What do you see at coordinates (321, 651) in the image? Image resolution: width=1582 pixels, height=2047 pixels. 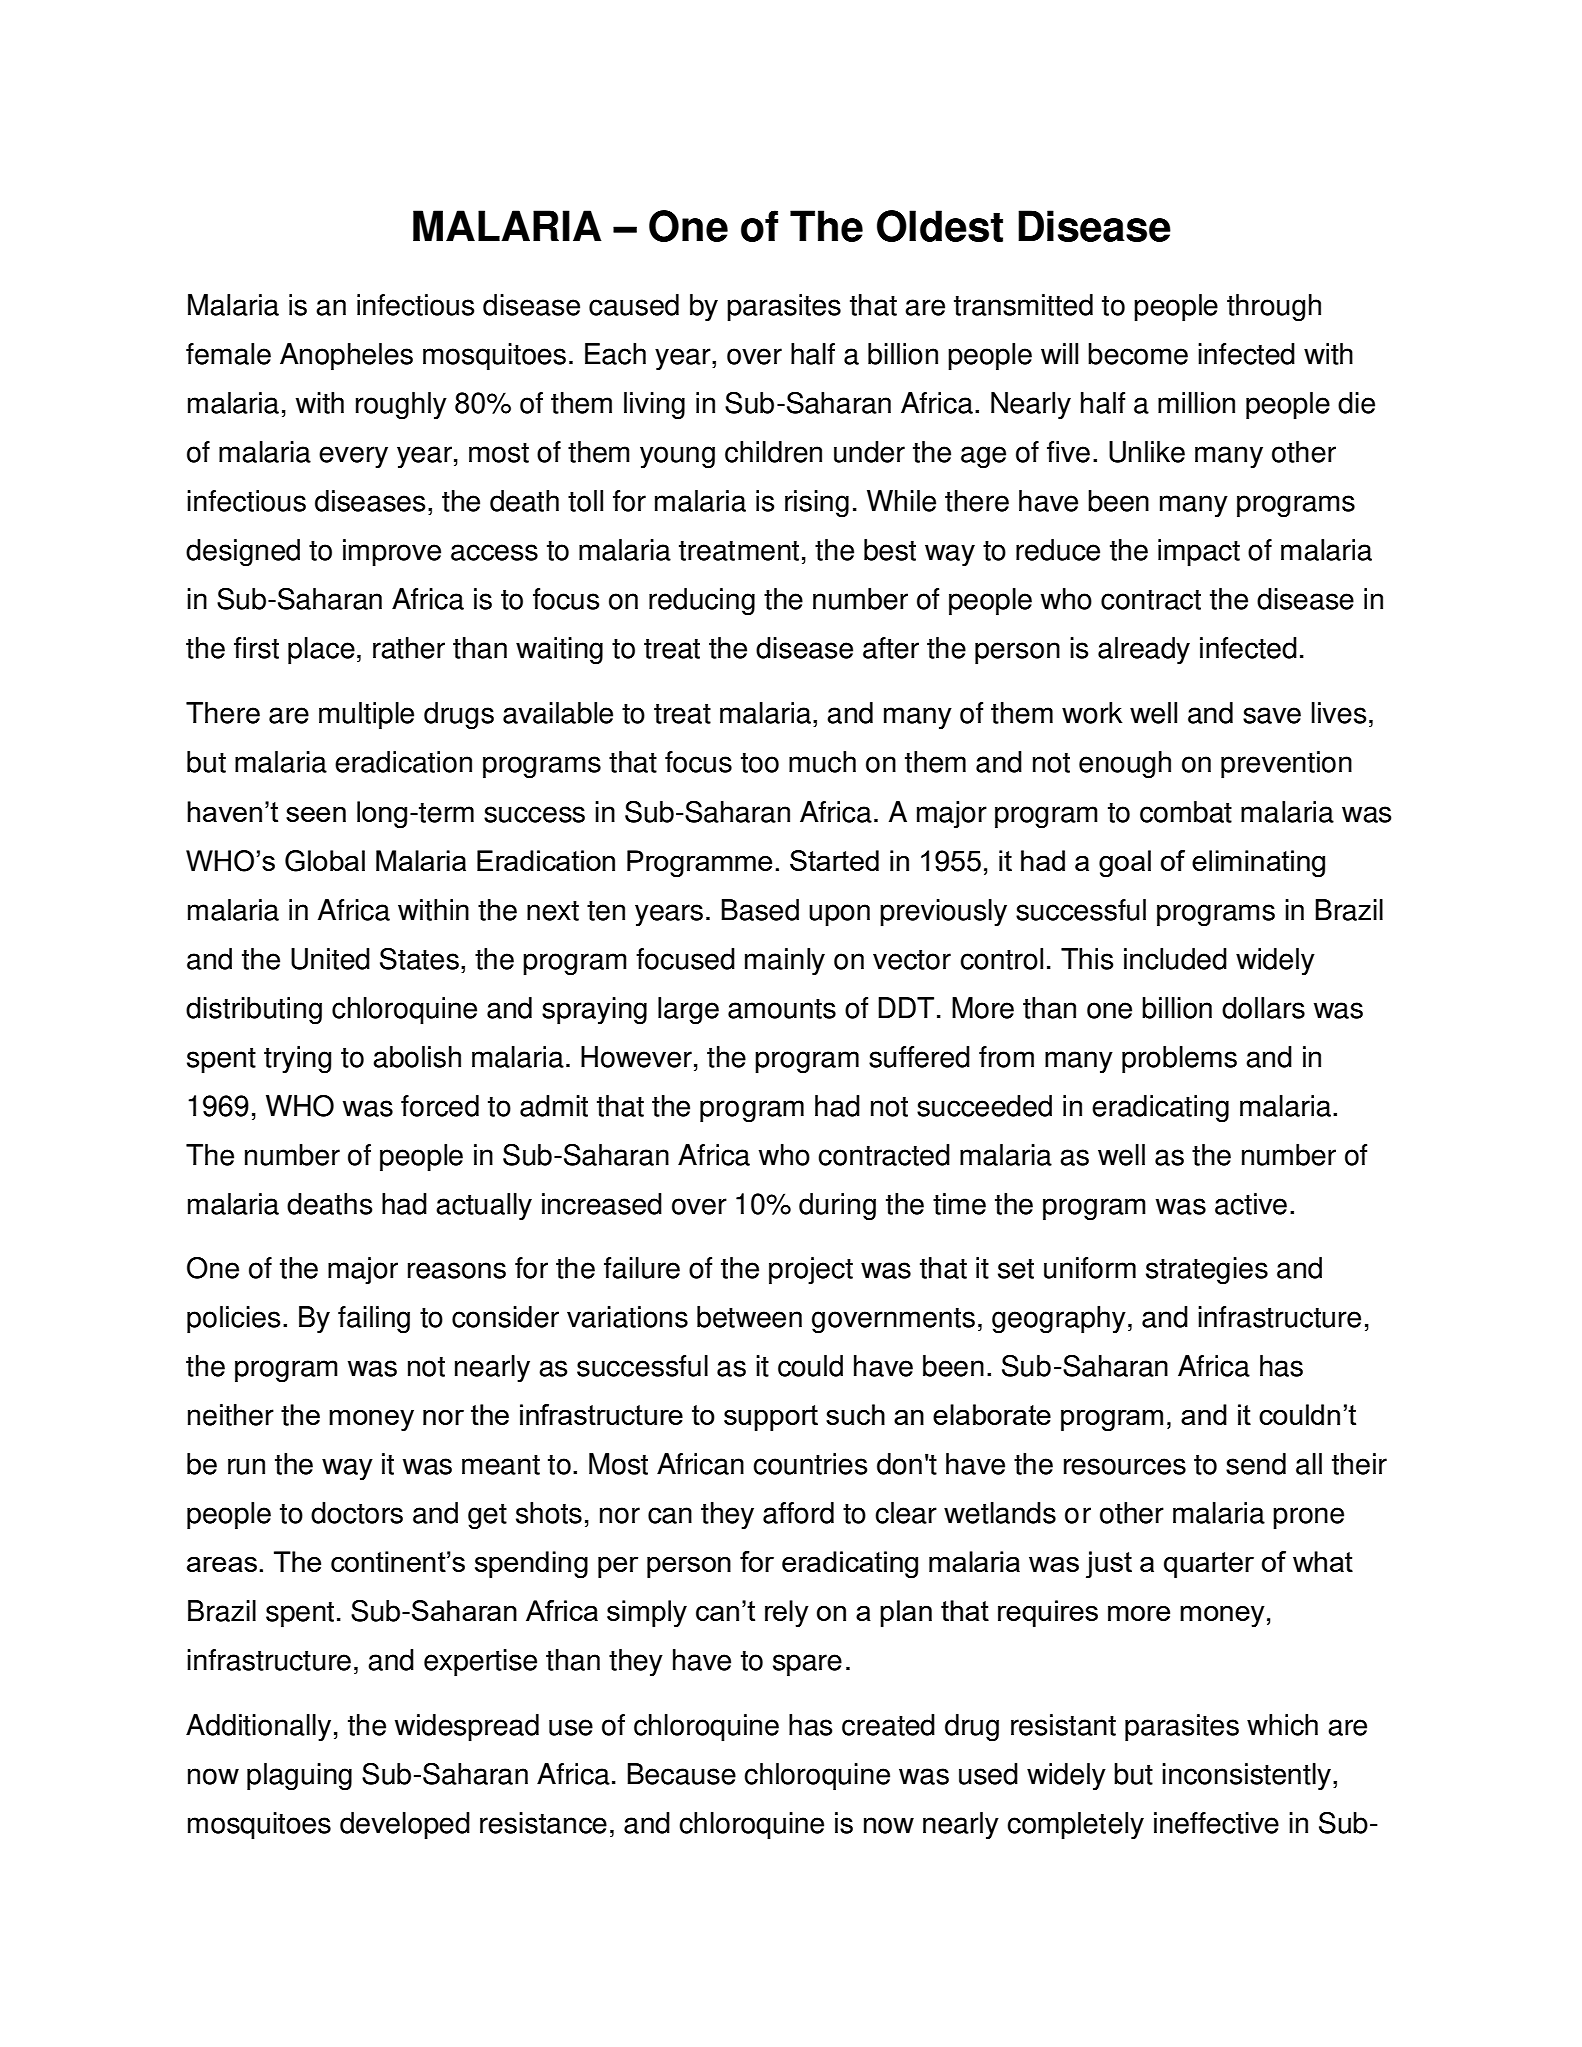 I see `place` at bounding box center [321, 651].
